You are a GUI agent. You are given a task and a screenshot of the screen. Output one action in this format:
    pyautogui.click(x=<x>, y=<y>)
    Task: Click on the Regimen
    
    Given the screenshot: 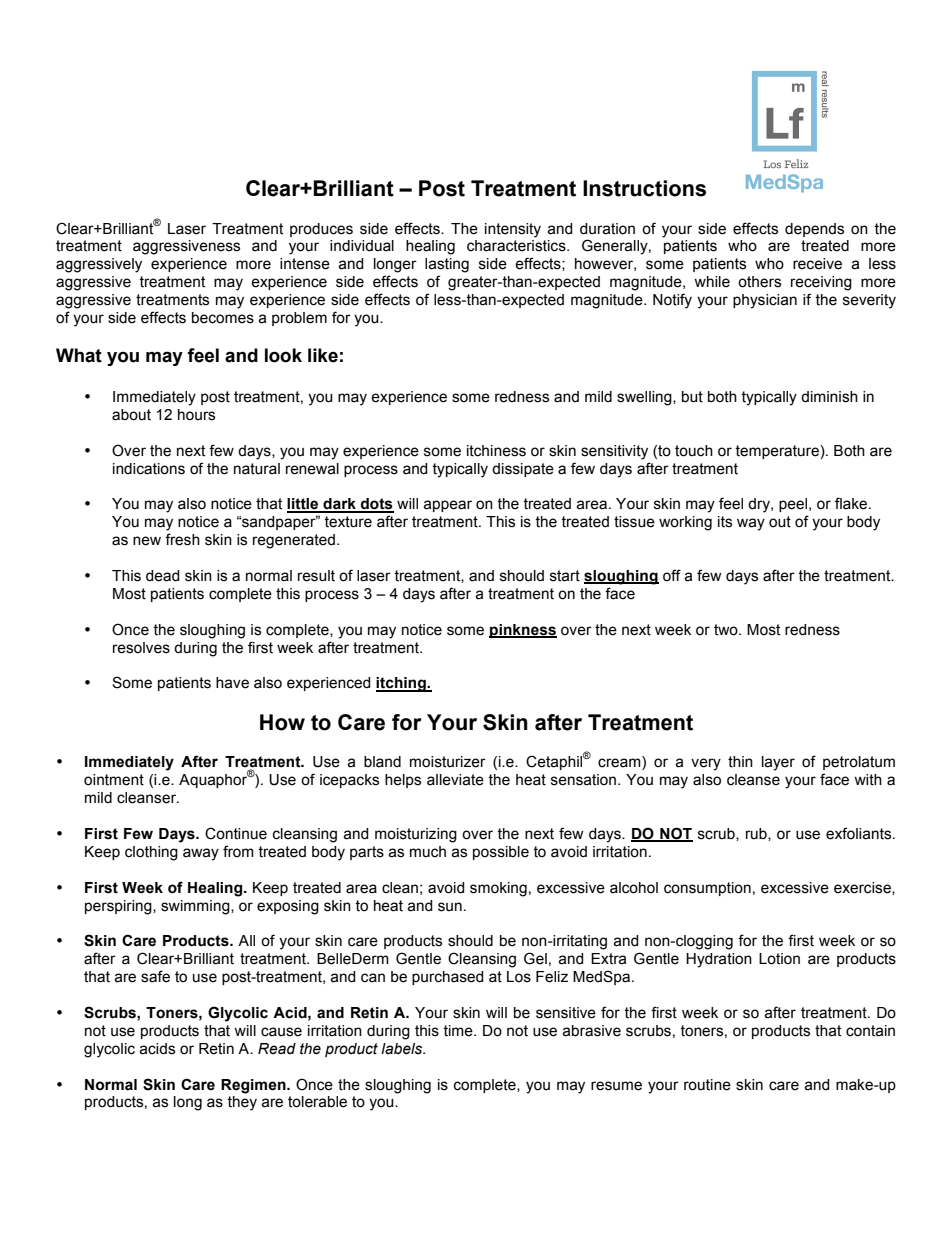 What is the action you would take?
    pyautogui.click(x=254, y=1086)
